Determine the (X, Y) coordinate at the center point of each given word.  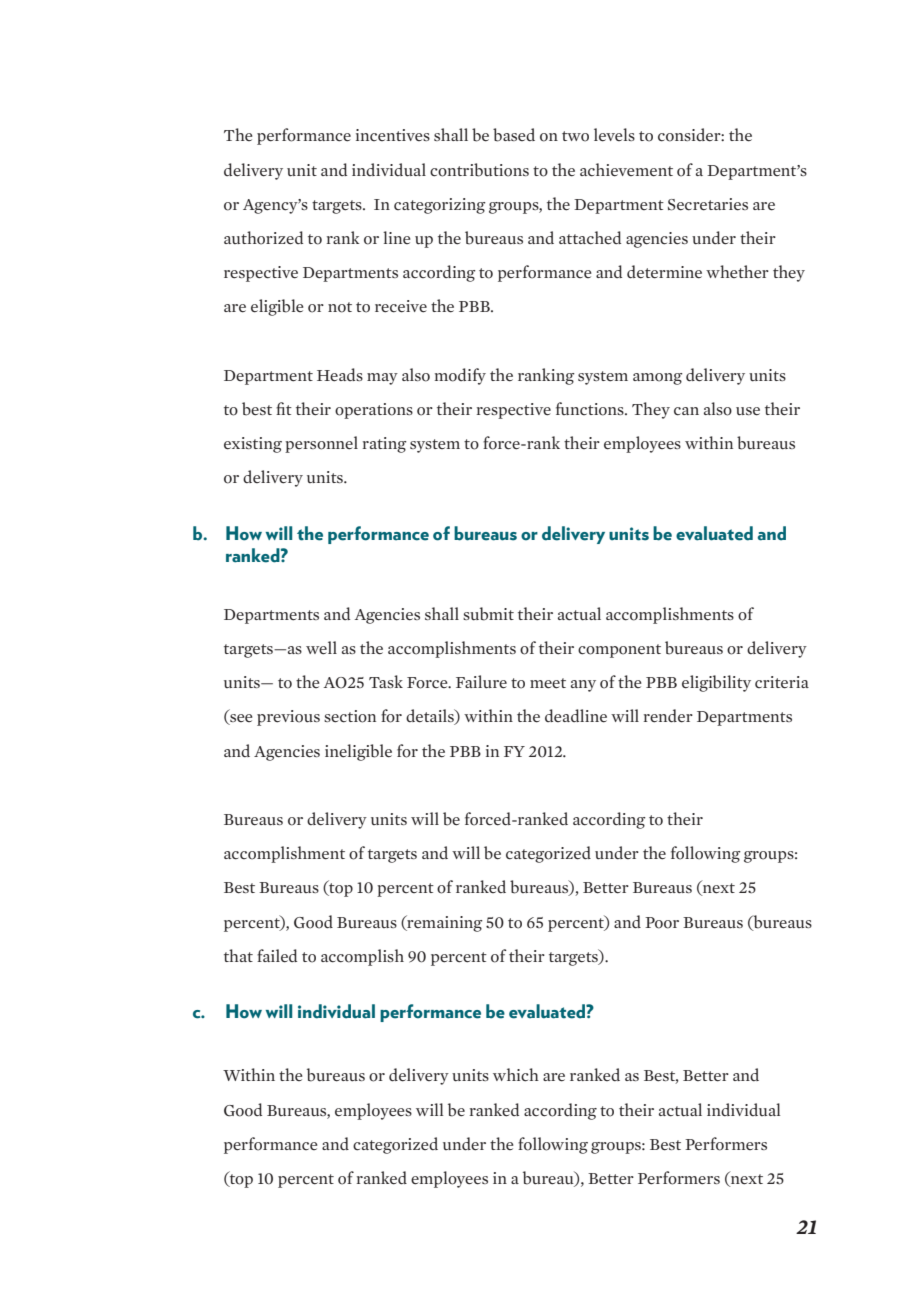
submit (488, 614)
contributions (479, 170)
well (321, 648)
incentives (393, 135)
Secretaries (708, 204)
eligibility (716, 683)
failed (277, 956)
